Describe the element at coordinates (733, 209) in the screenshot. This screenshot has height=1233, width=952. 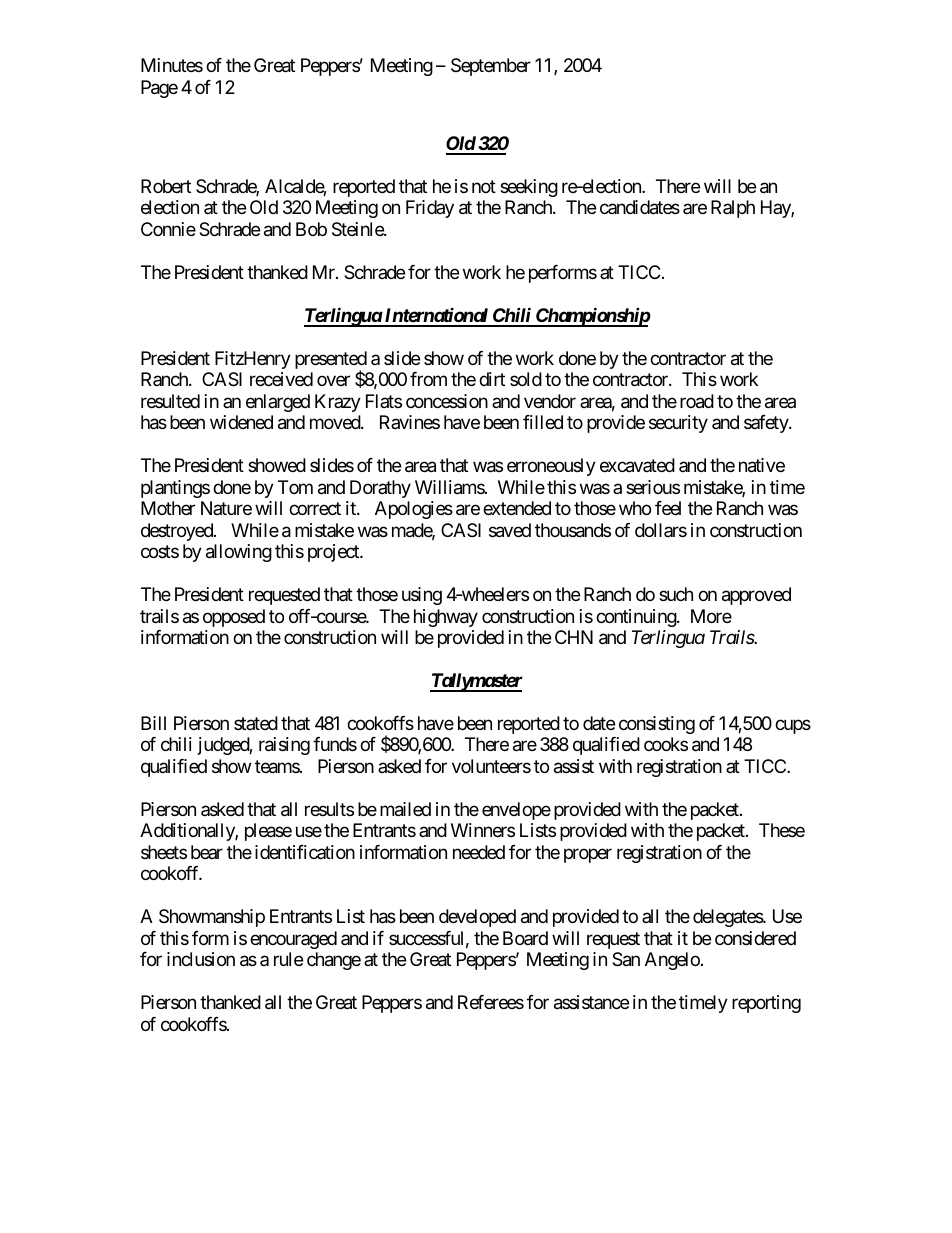
I see `Ralph` at that location.
